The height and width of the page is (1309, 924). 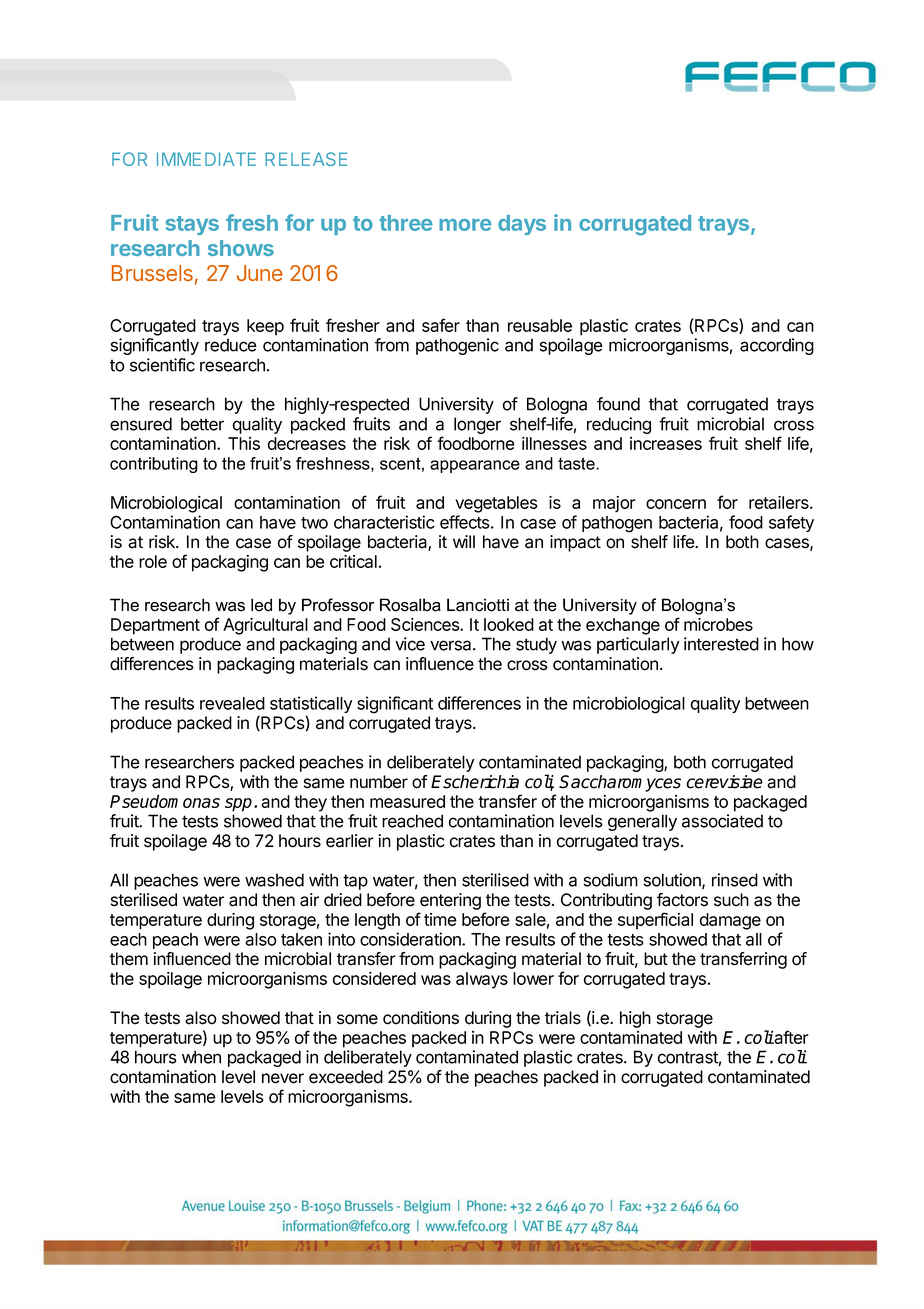 I want to click on when, so click(x=201, y=1057).
